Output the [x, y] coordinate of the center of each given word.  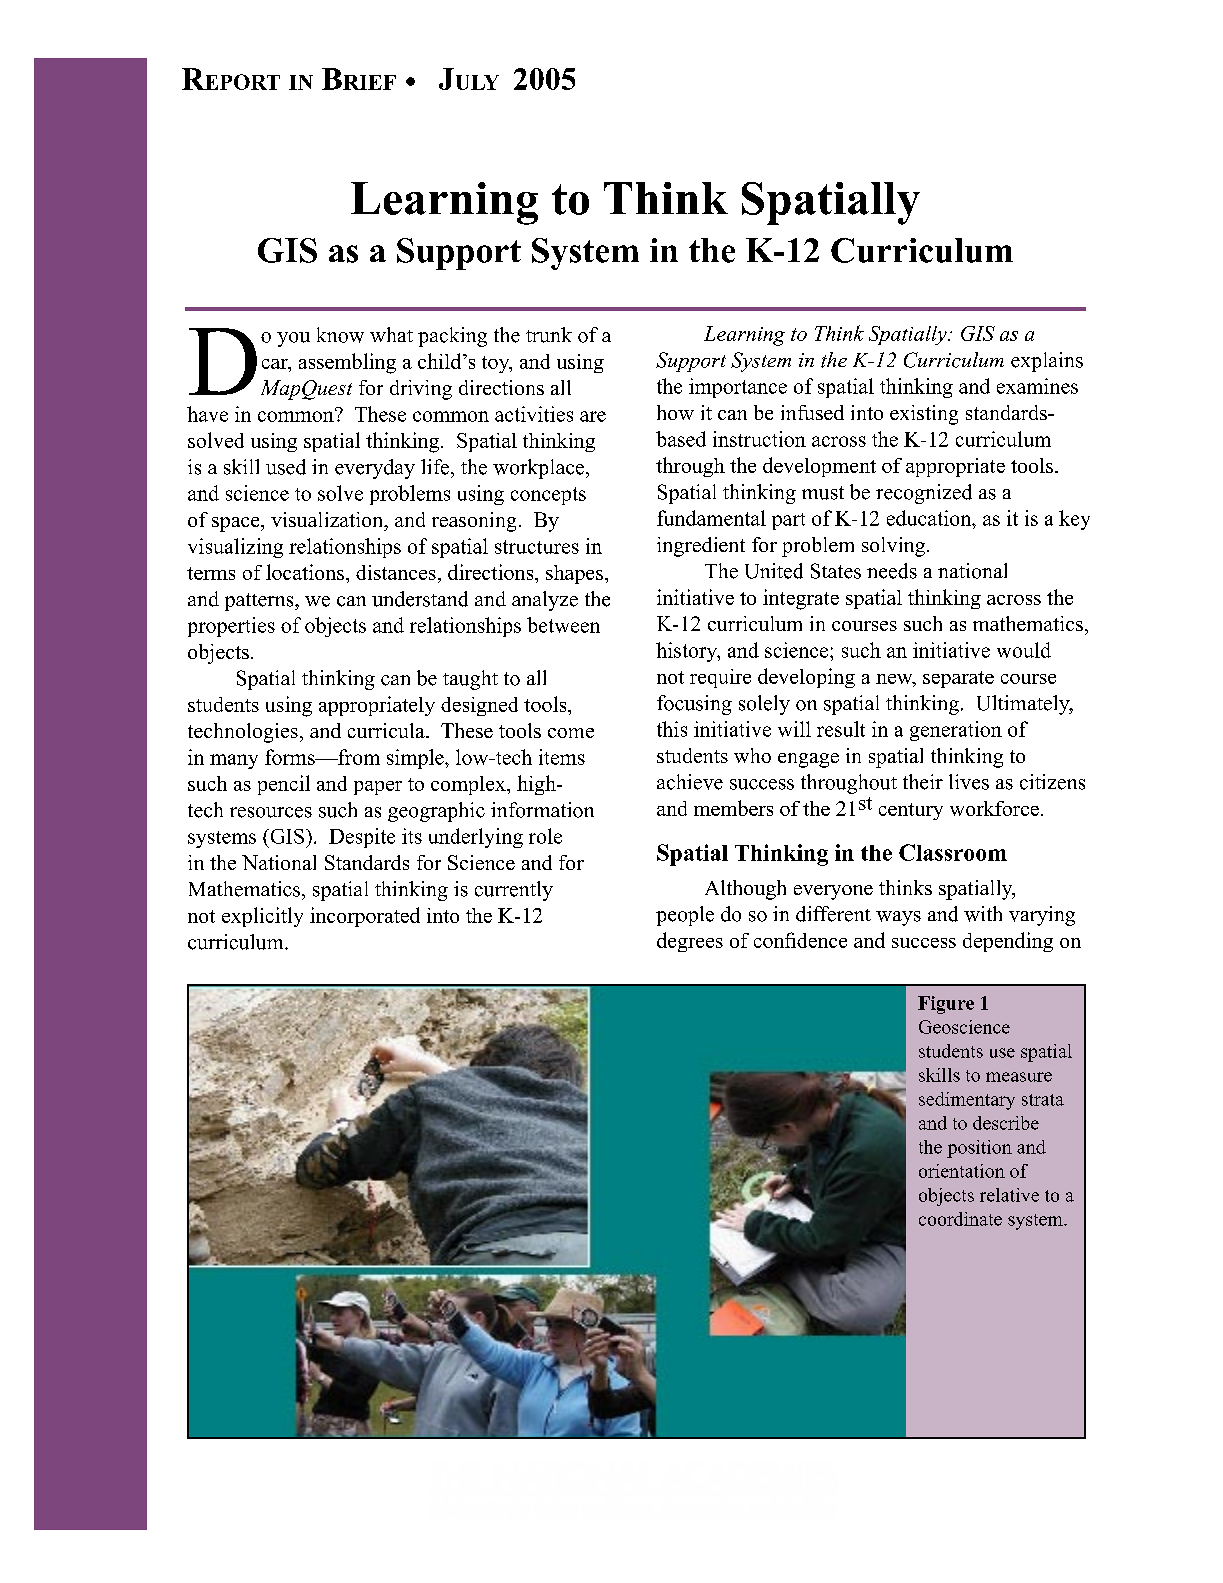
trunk [549, 335]
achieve [690, 782]
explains [1047, 362]
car [276, 364]
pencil [284, 785]
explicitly [262, 917]
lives [969, 782]
